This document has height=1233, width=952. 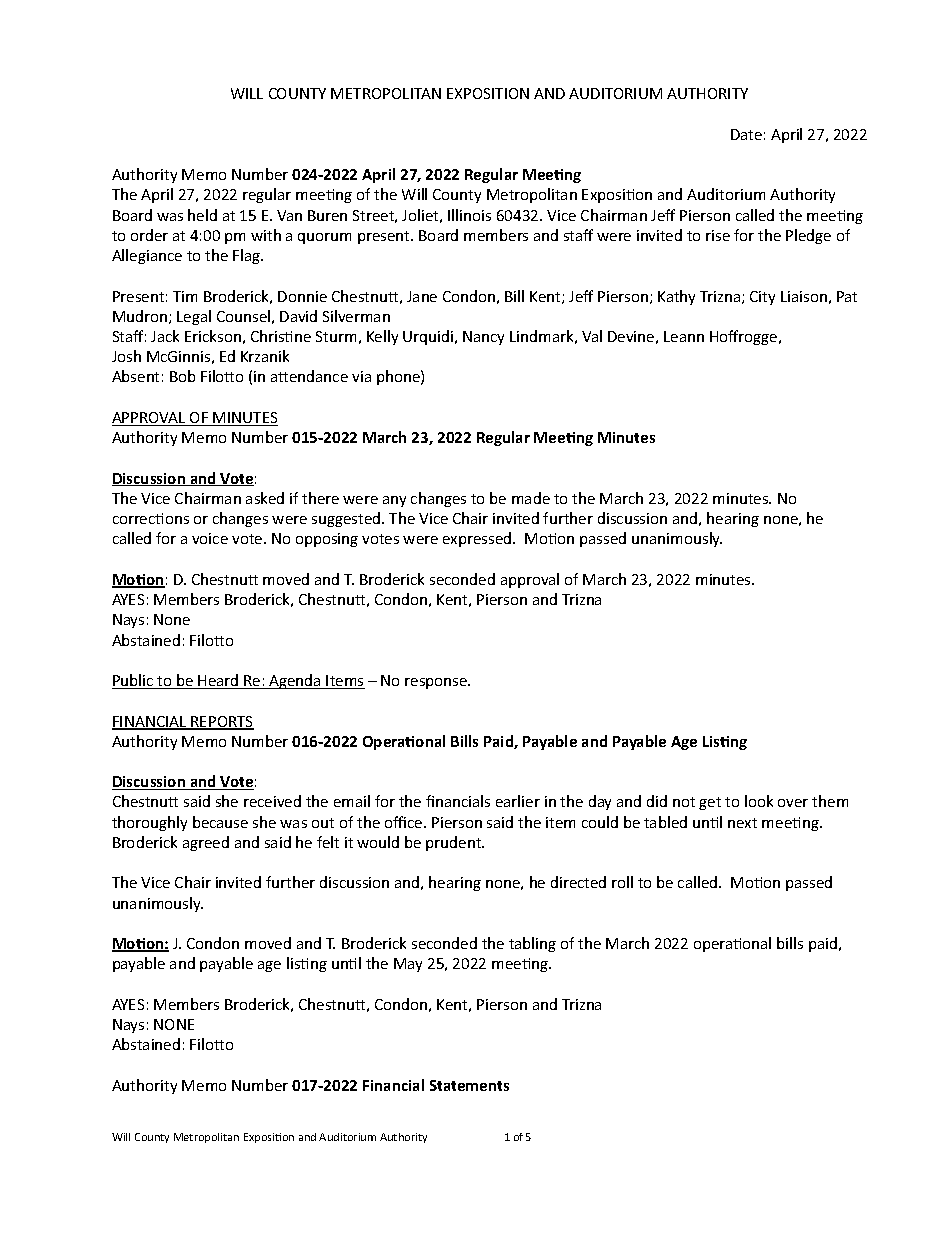 I want to click on Statements, so click(x=469, y=1085).
